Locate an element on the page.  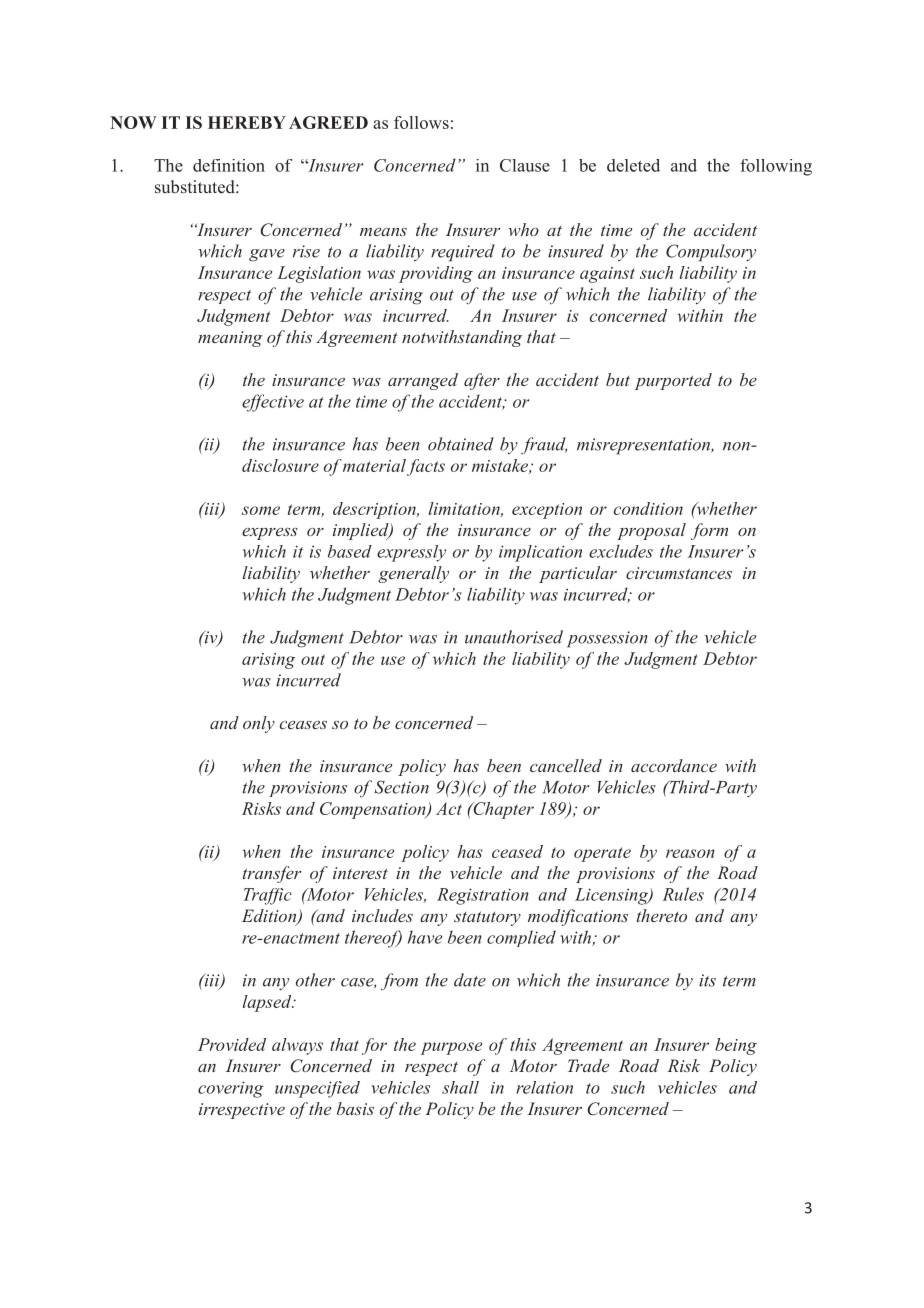
generally is located at coordinates (413, 574).
